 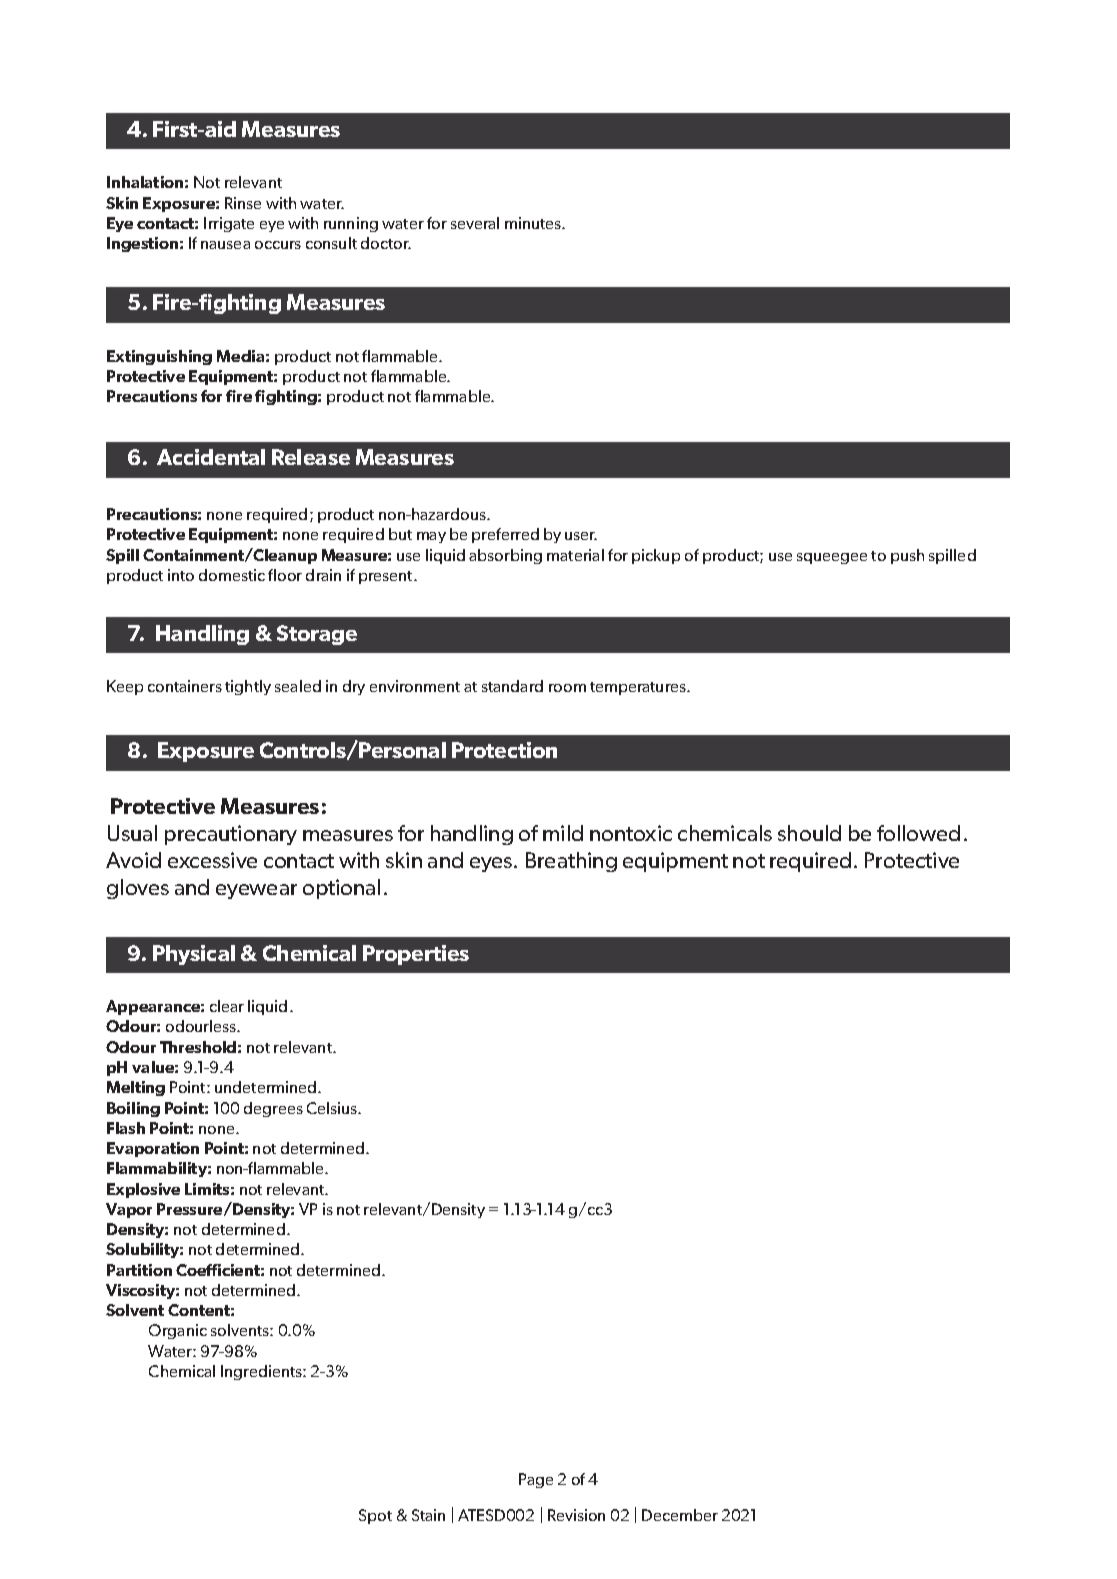 What do you see at coordinates (225, 245) in the screenshot?
I see `nausea` at bounding box center [225, 245].
